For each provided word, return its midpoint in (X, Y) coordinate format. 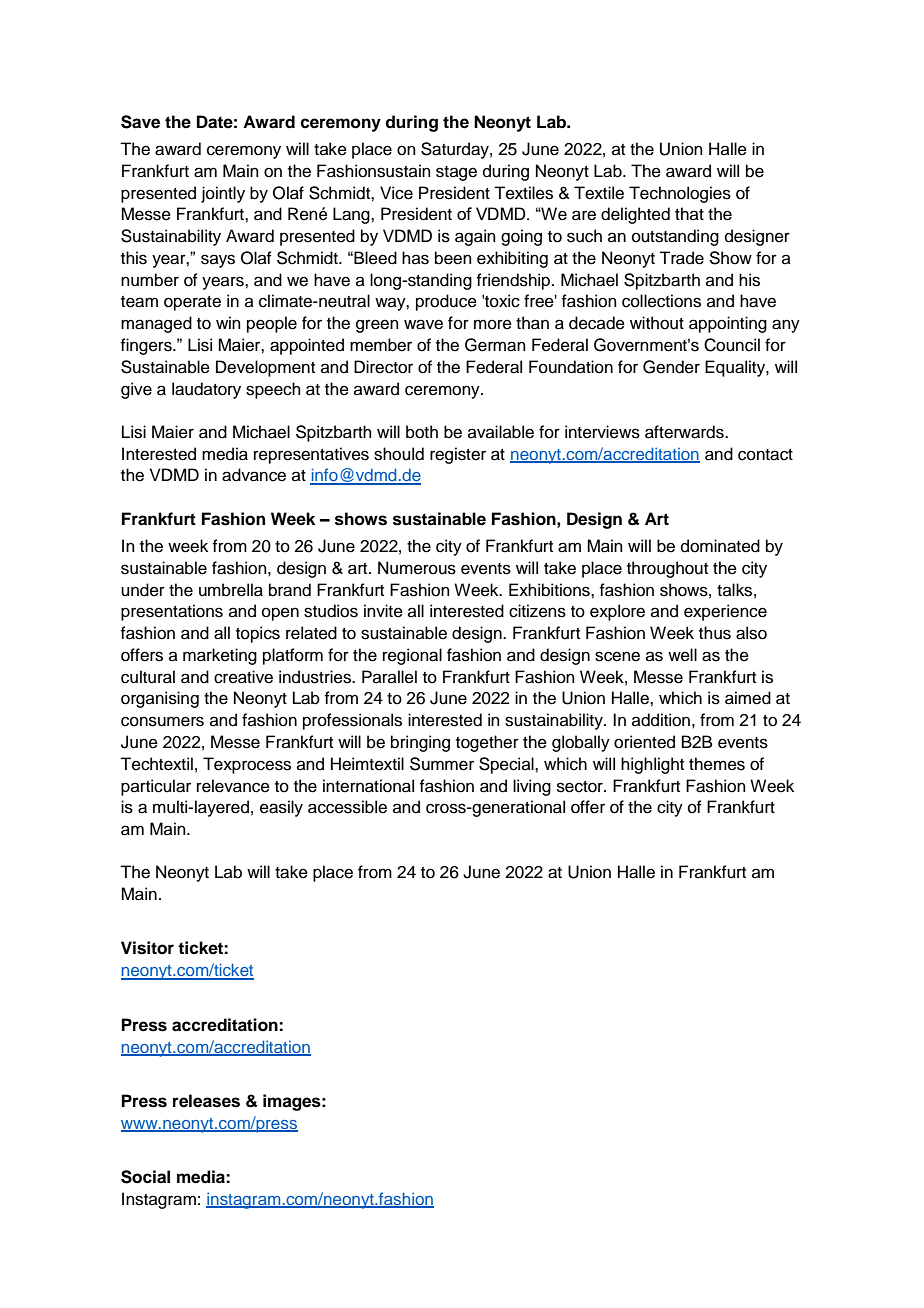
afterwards (685, 432)
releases (206, 1101)
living (532, 787)
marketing (220, 656)
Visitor (147, 948)
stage (456, 173)
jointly (223, 194)
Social (145, 1177)
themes (717, 764)
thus (715, 633)
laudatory (206, 390)
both (422, 432)
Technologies (680, 194)
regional (412, 656)
